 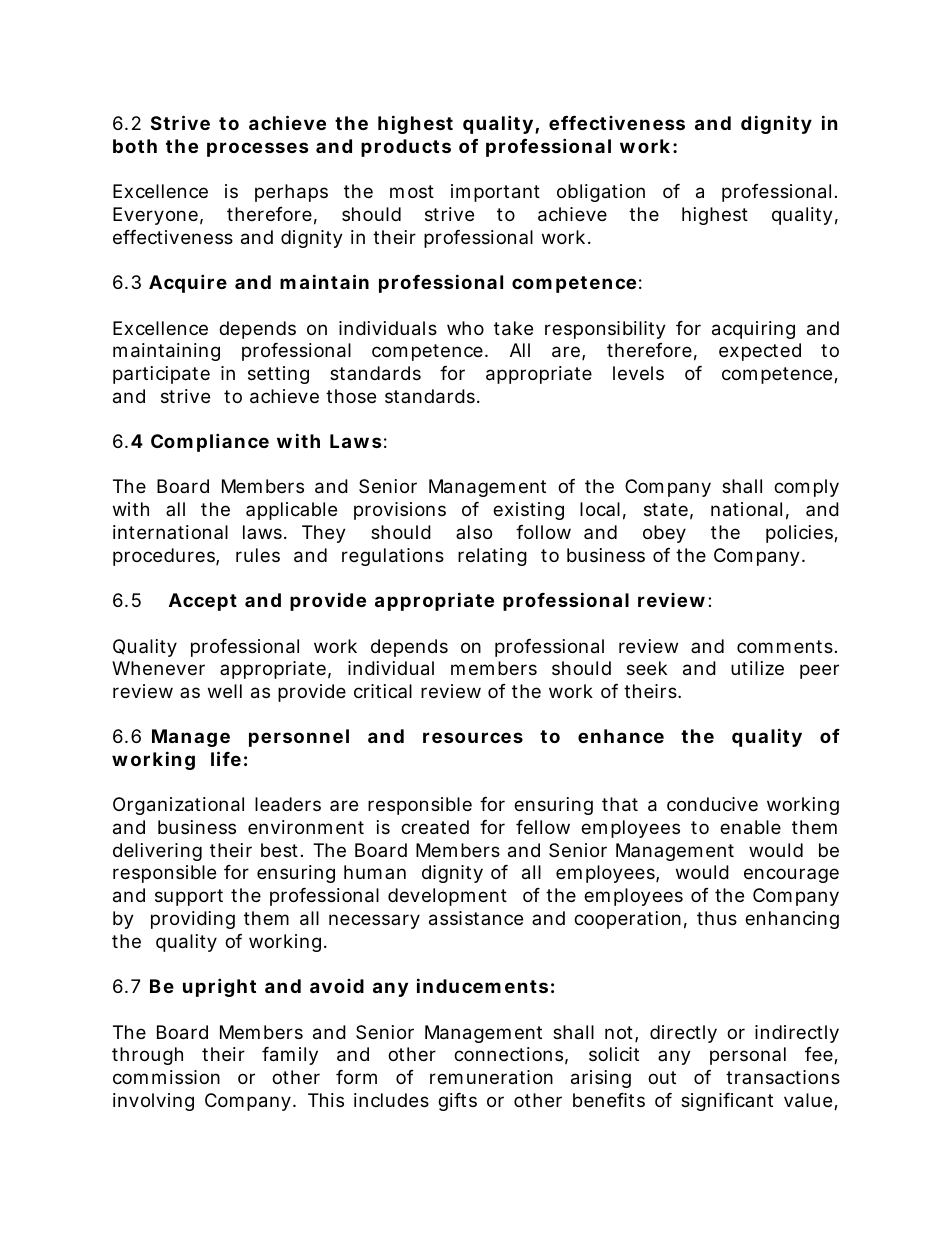 What do you see at coordinates (473, 737) in the screenshot?
I see `resources` at bounding box center [473, 737].
